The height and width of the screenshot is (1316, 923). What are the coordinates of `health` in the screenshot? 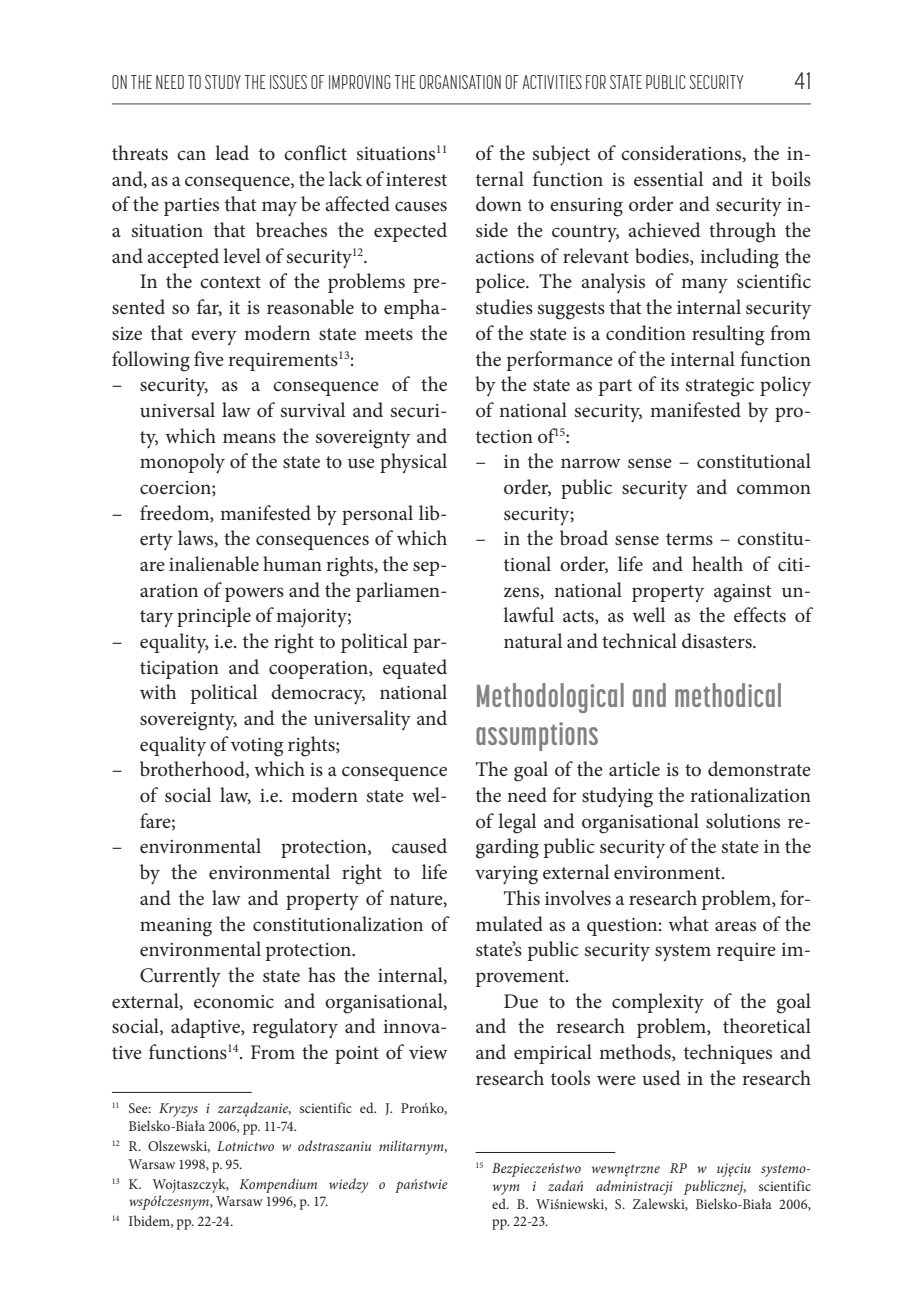 It's located at (717, 564).
